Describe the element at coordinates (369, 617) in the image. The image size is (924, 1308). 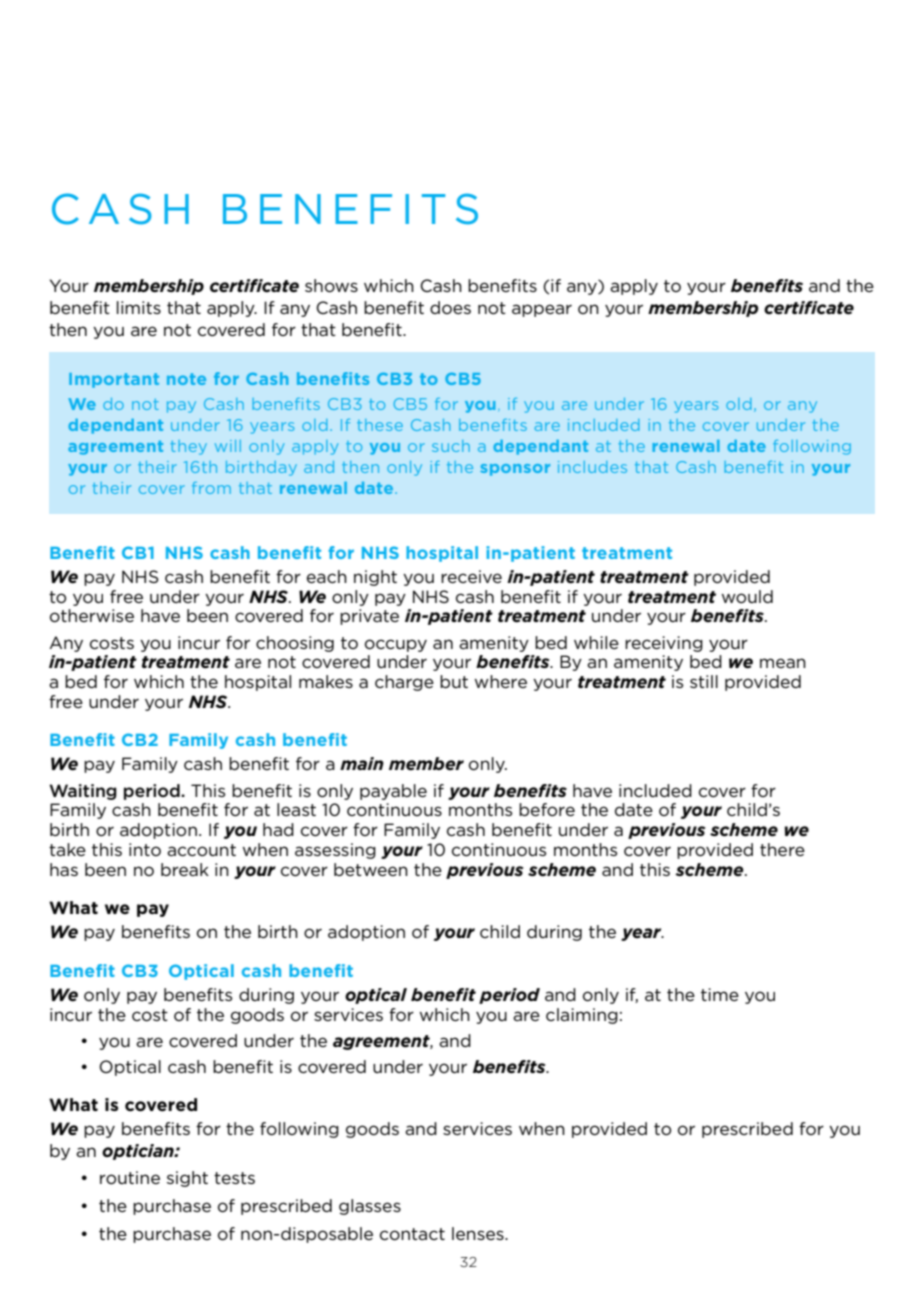
I see `private` at that location.
